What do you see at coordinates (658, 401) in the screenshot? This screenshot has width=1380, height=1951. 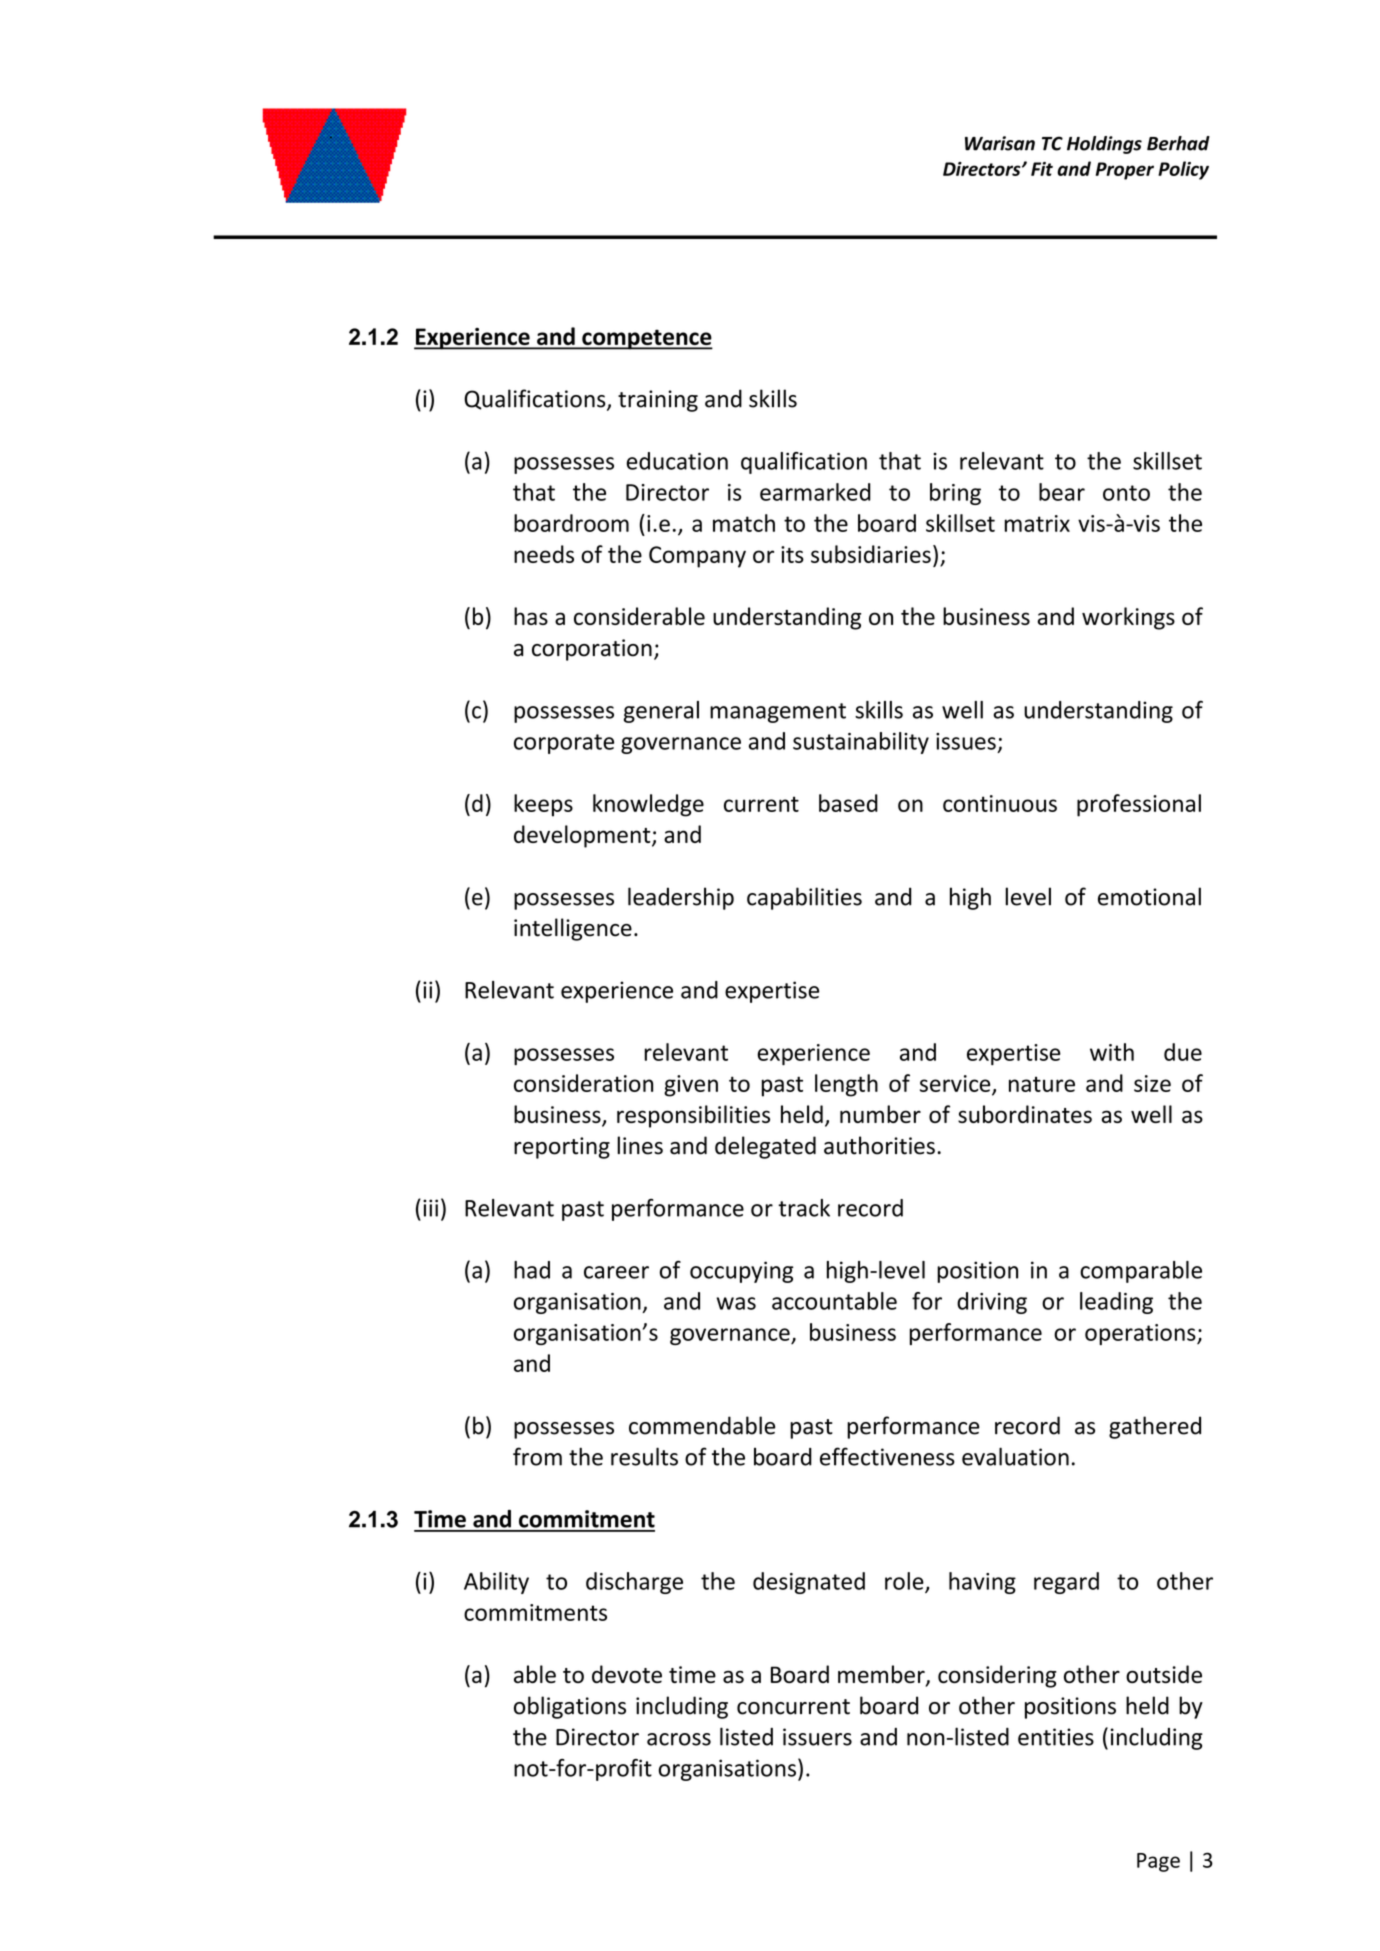 I see `training` at bounding box center [658, 401].
